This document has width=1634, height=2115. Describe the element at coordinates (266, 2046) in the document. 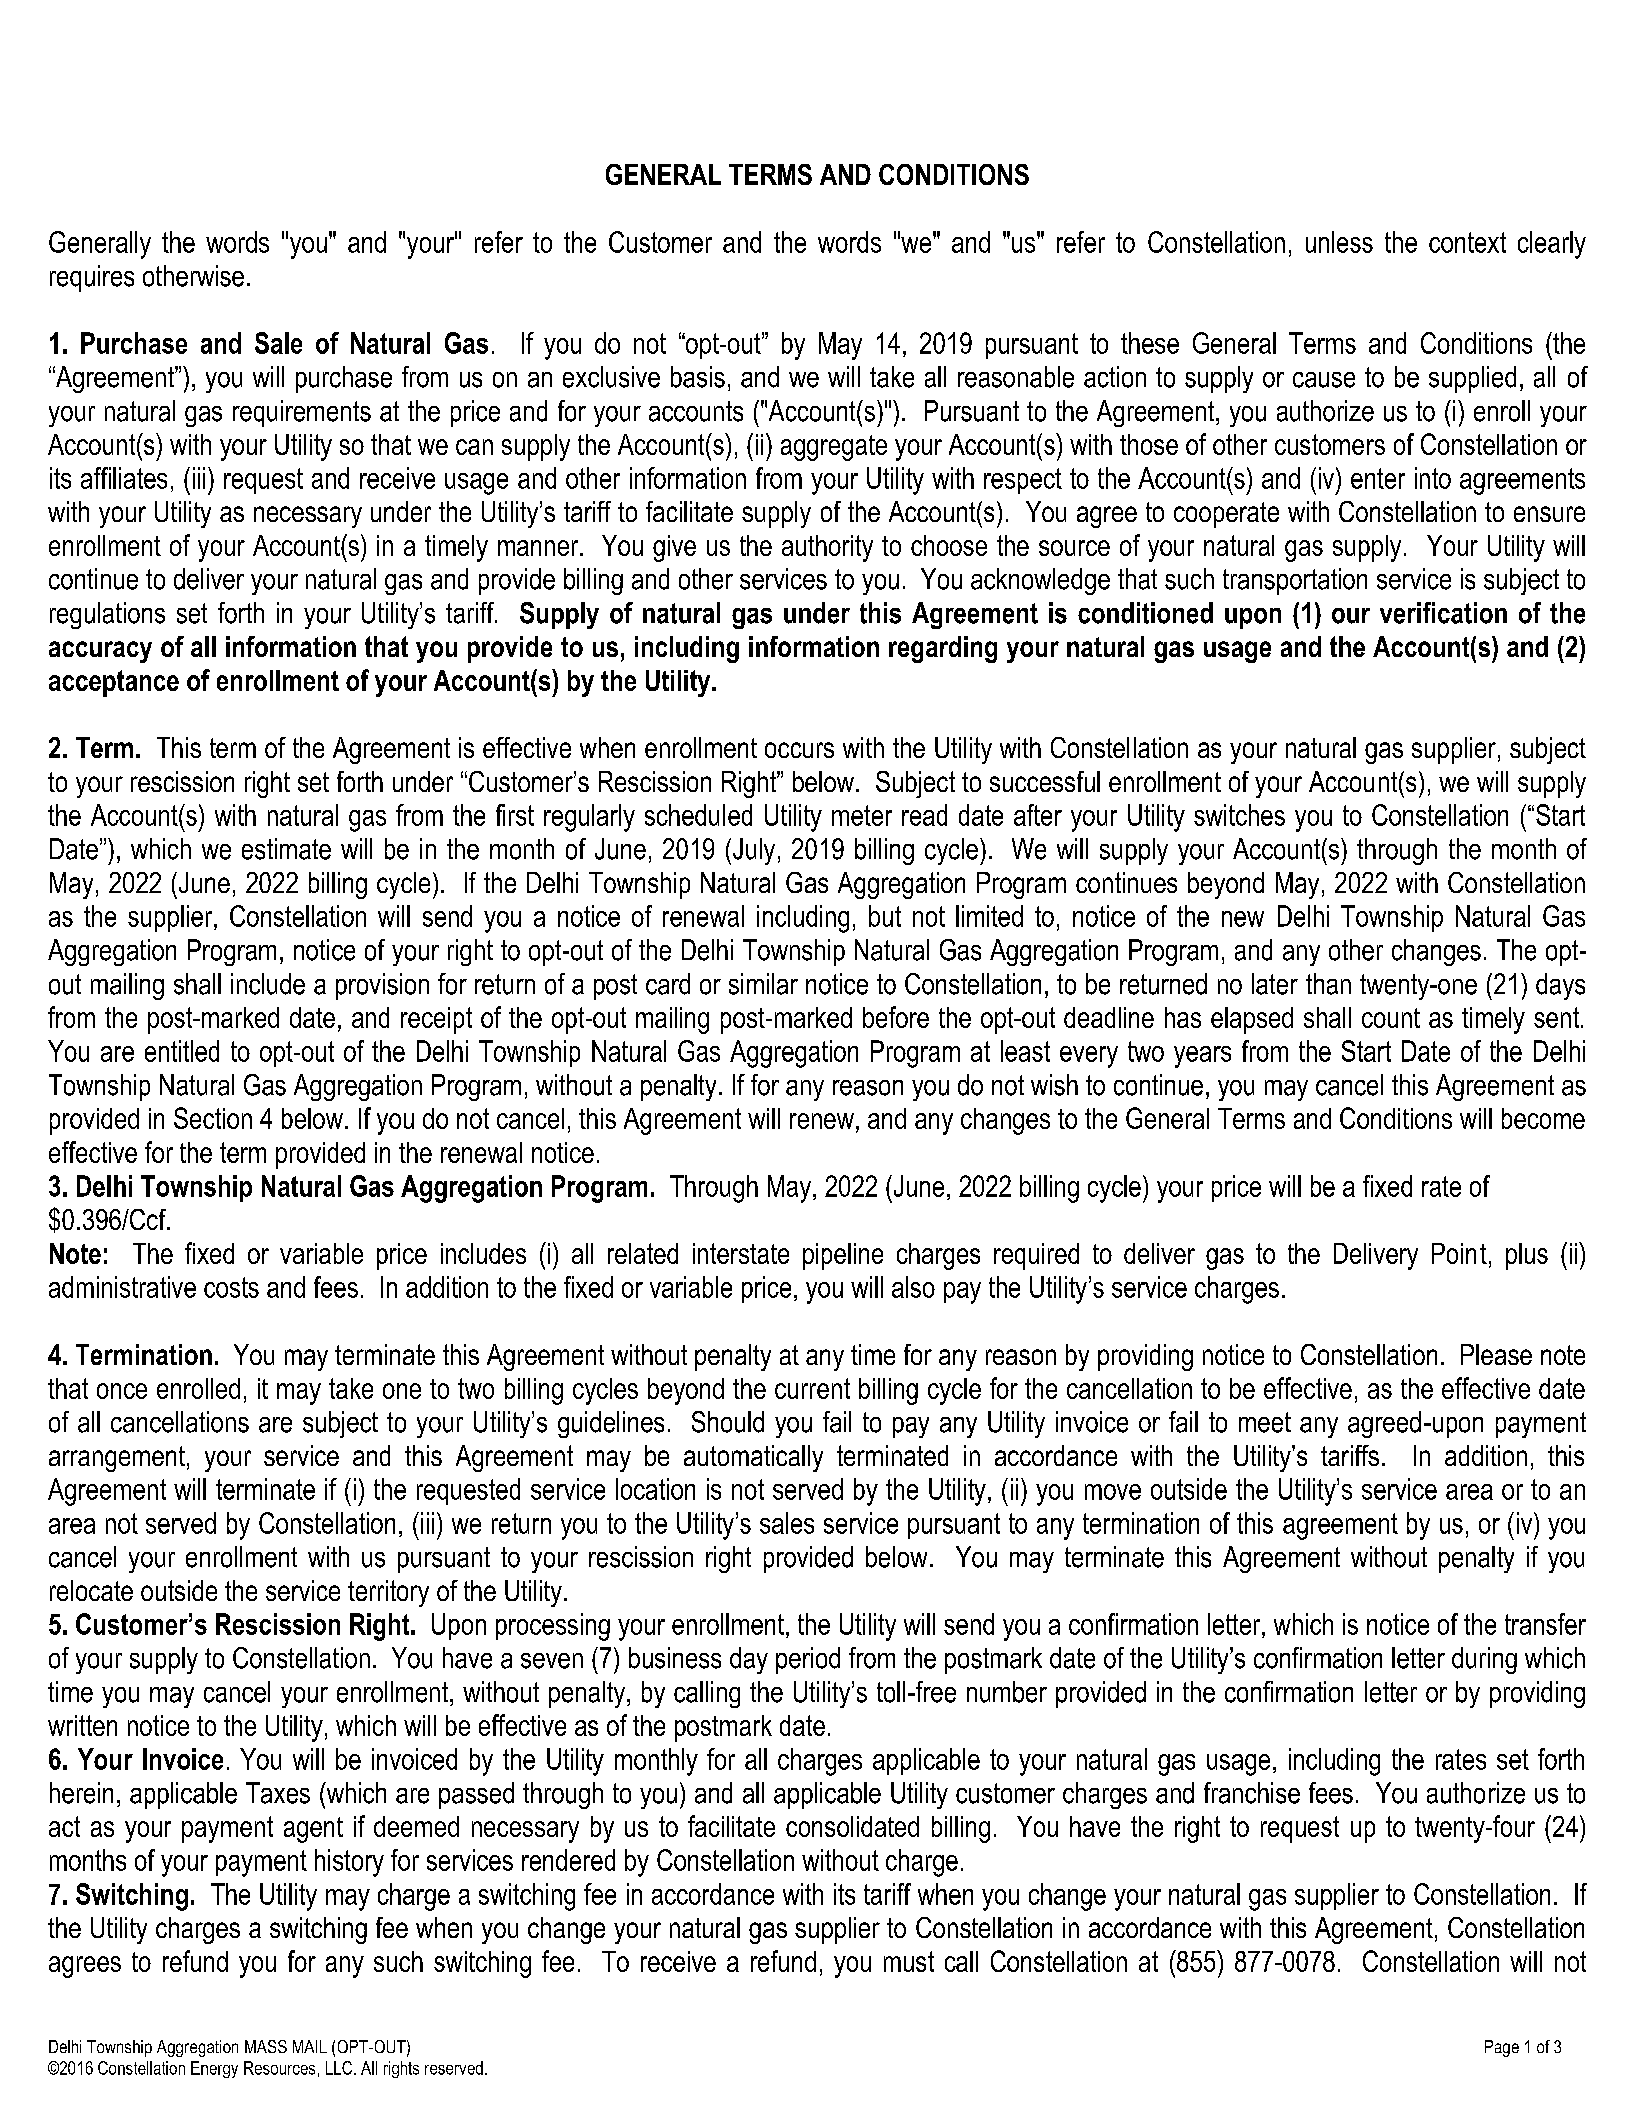

I see `MASS` at that location.
